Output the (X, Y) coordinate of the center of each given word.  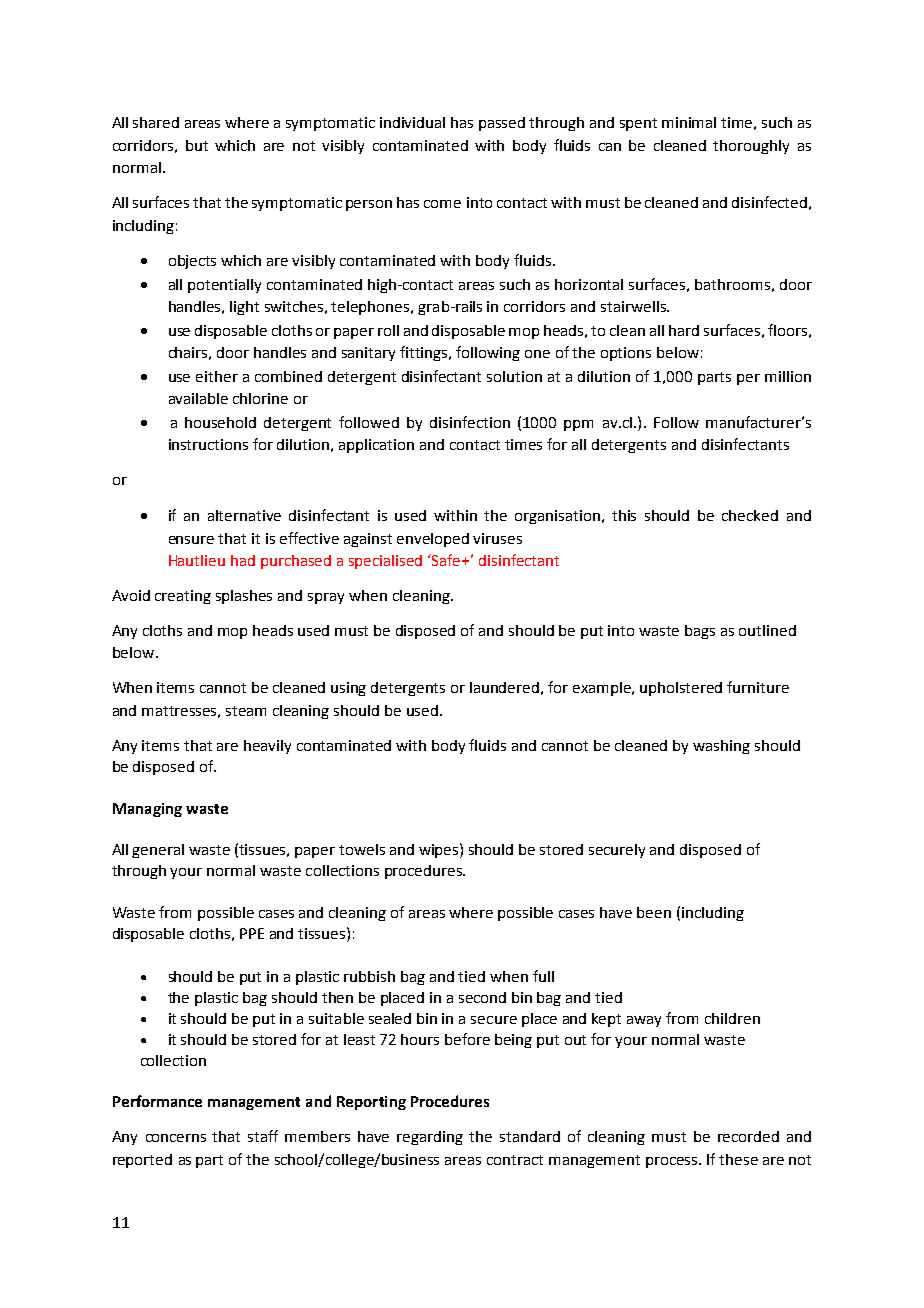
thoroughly (751, 147)
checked (750, 515)
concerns (176, 1138)
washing (721, 747)
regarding (430, 1138)
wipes (440, 850)
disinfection (470, 422)
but (197, 145)
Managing (147, 810)
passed (502, 124)
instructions (208, 444)
